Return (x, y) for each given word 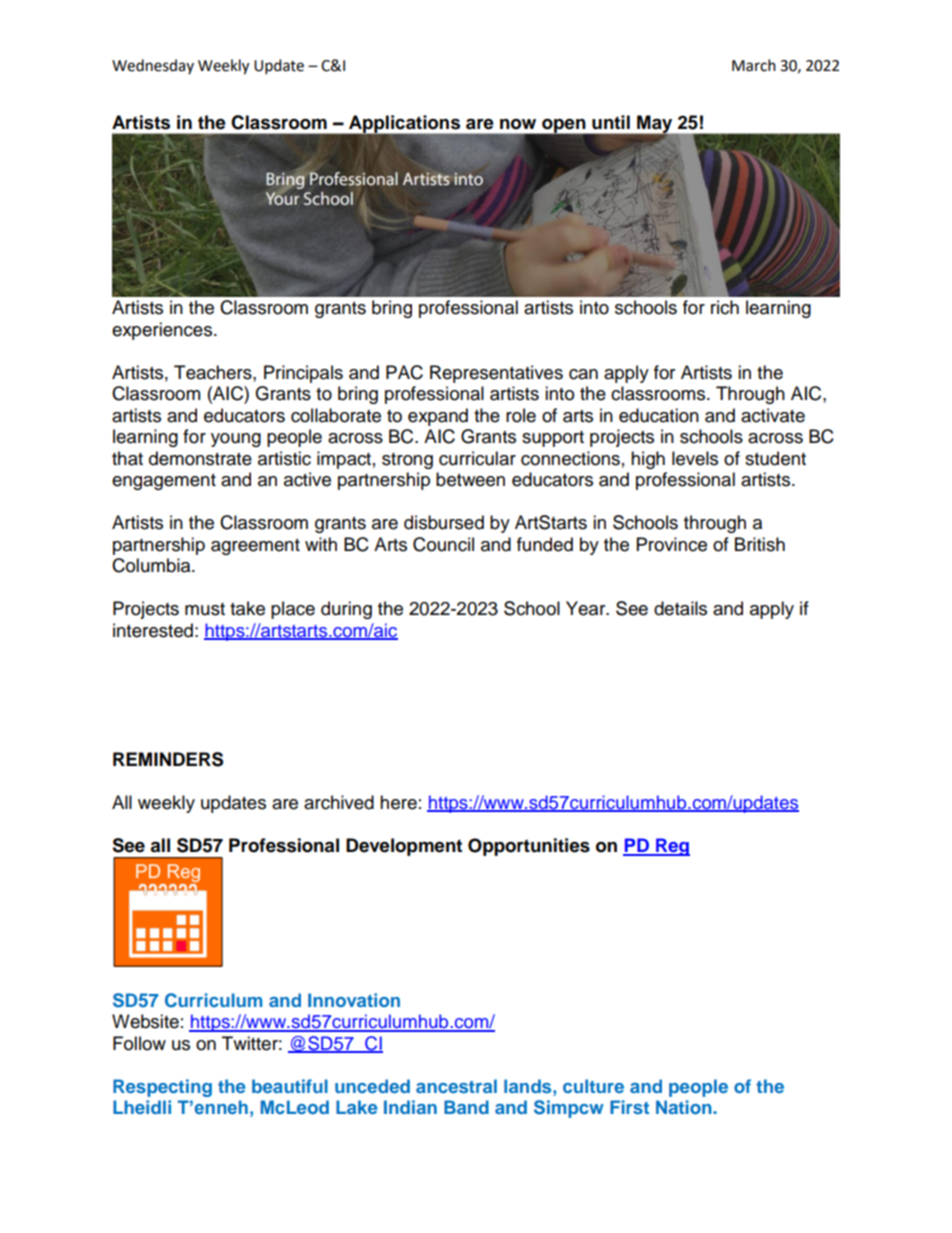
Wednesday (153, 66)
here (398, 802)
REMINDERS (168, 759)
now (518, 124)
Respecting (162, 1088)
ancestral (456, 1086)
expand (438, 417)
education (659, 415)
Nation (685, 1107)
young (236, 440)
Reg (672, 847)
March (754, 65)
